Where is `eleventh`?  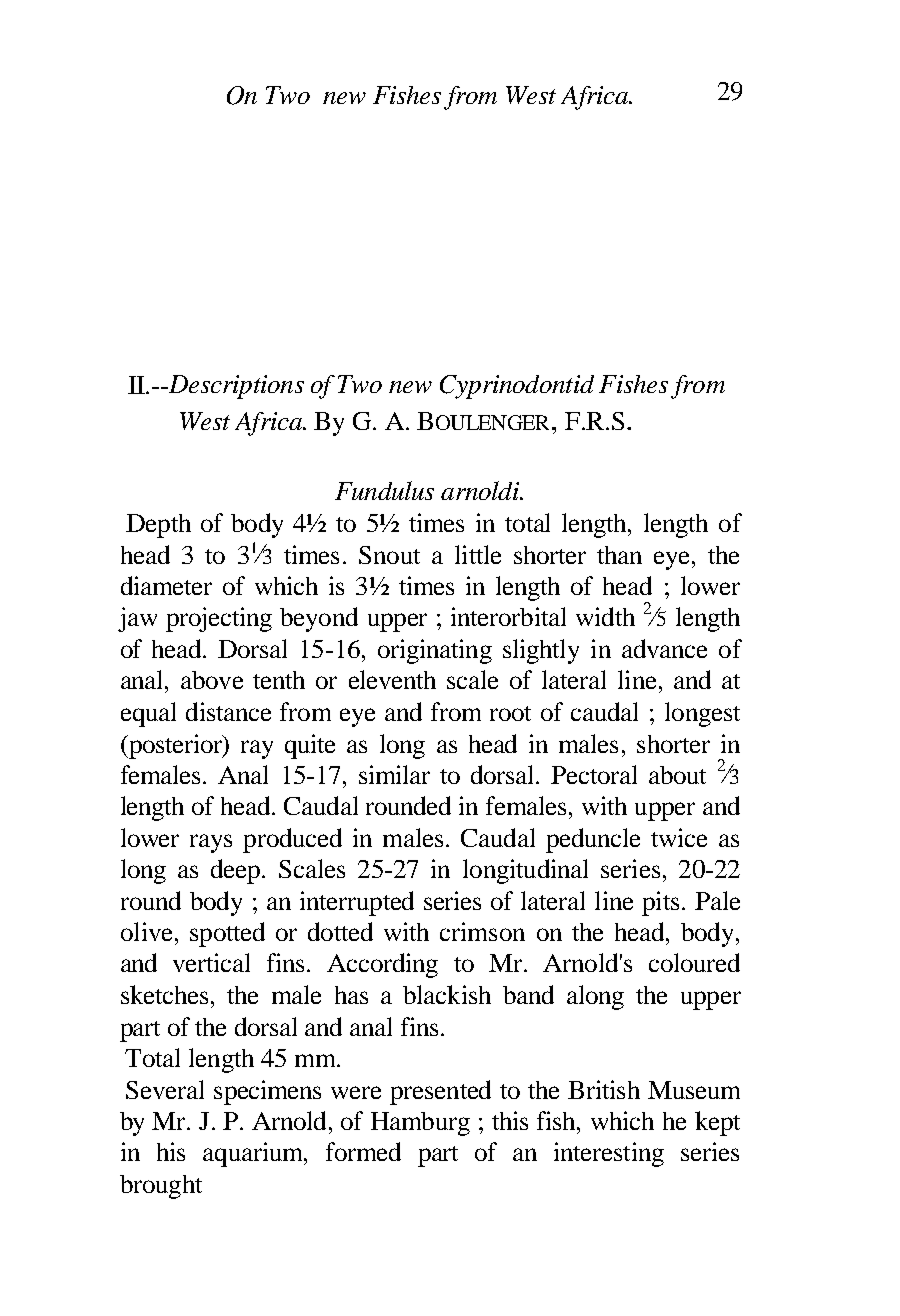
eleventh is located at coordinates (392, 679).
